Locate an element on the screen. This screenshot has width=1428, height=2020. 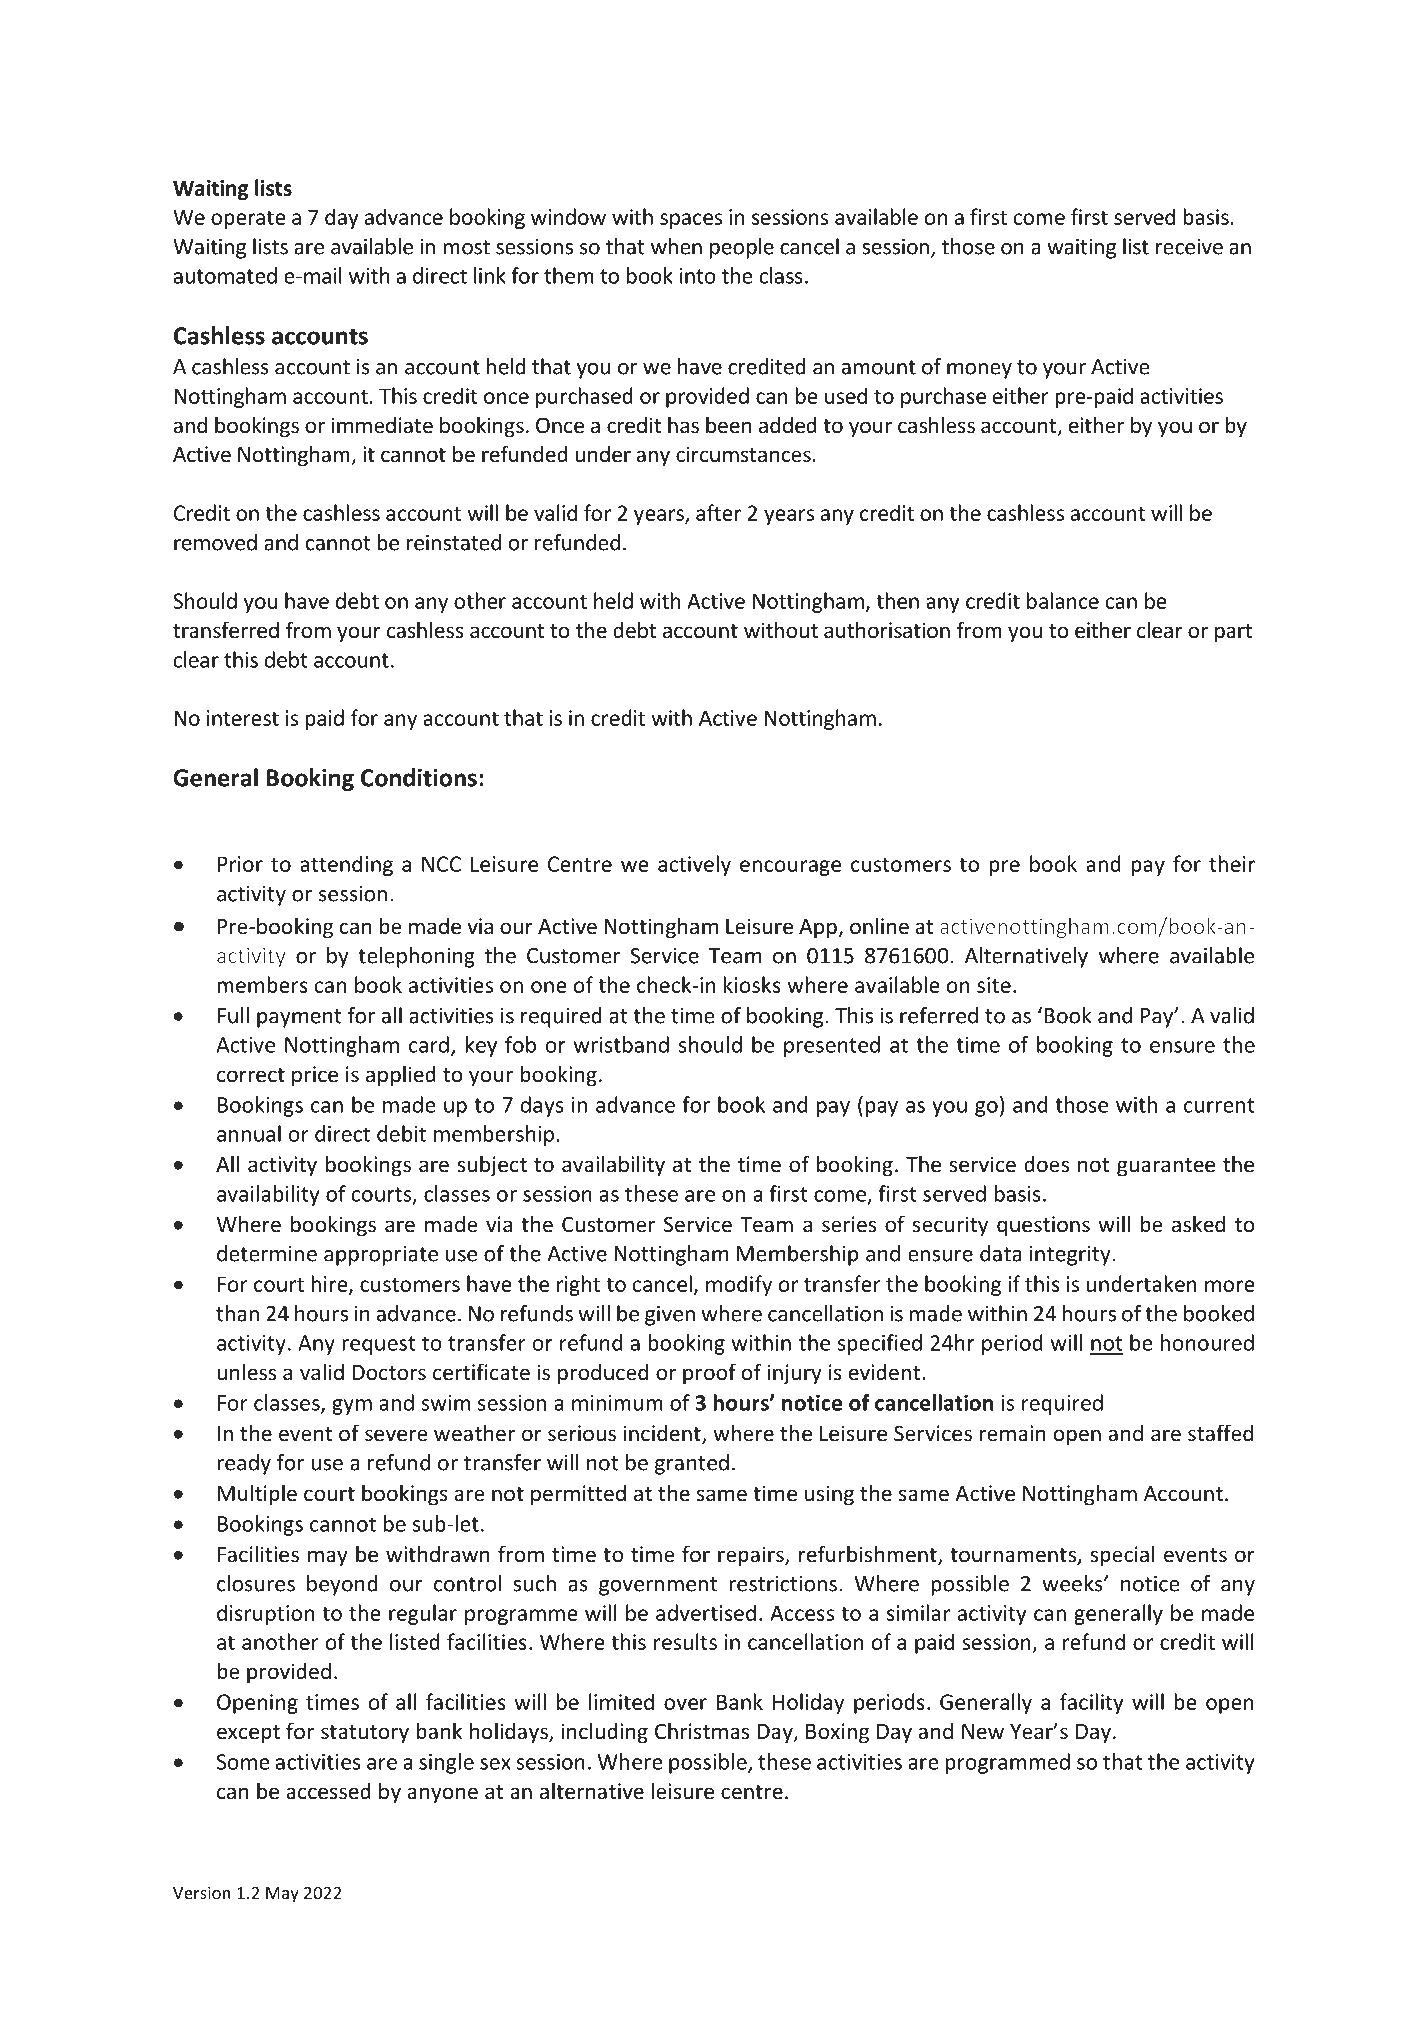
operate is located at coordinates (248, 219).
